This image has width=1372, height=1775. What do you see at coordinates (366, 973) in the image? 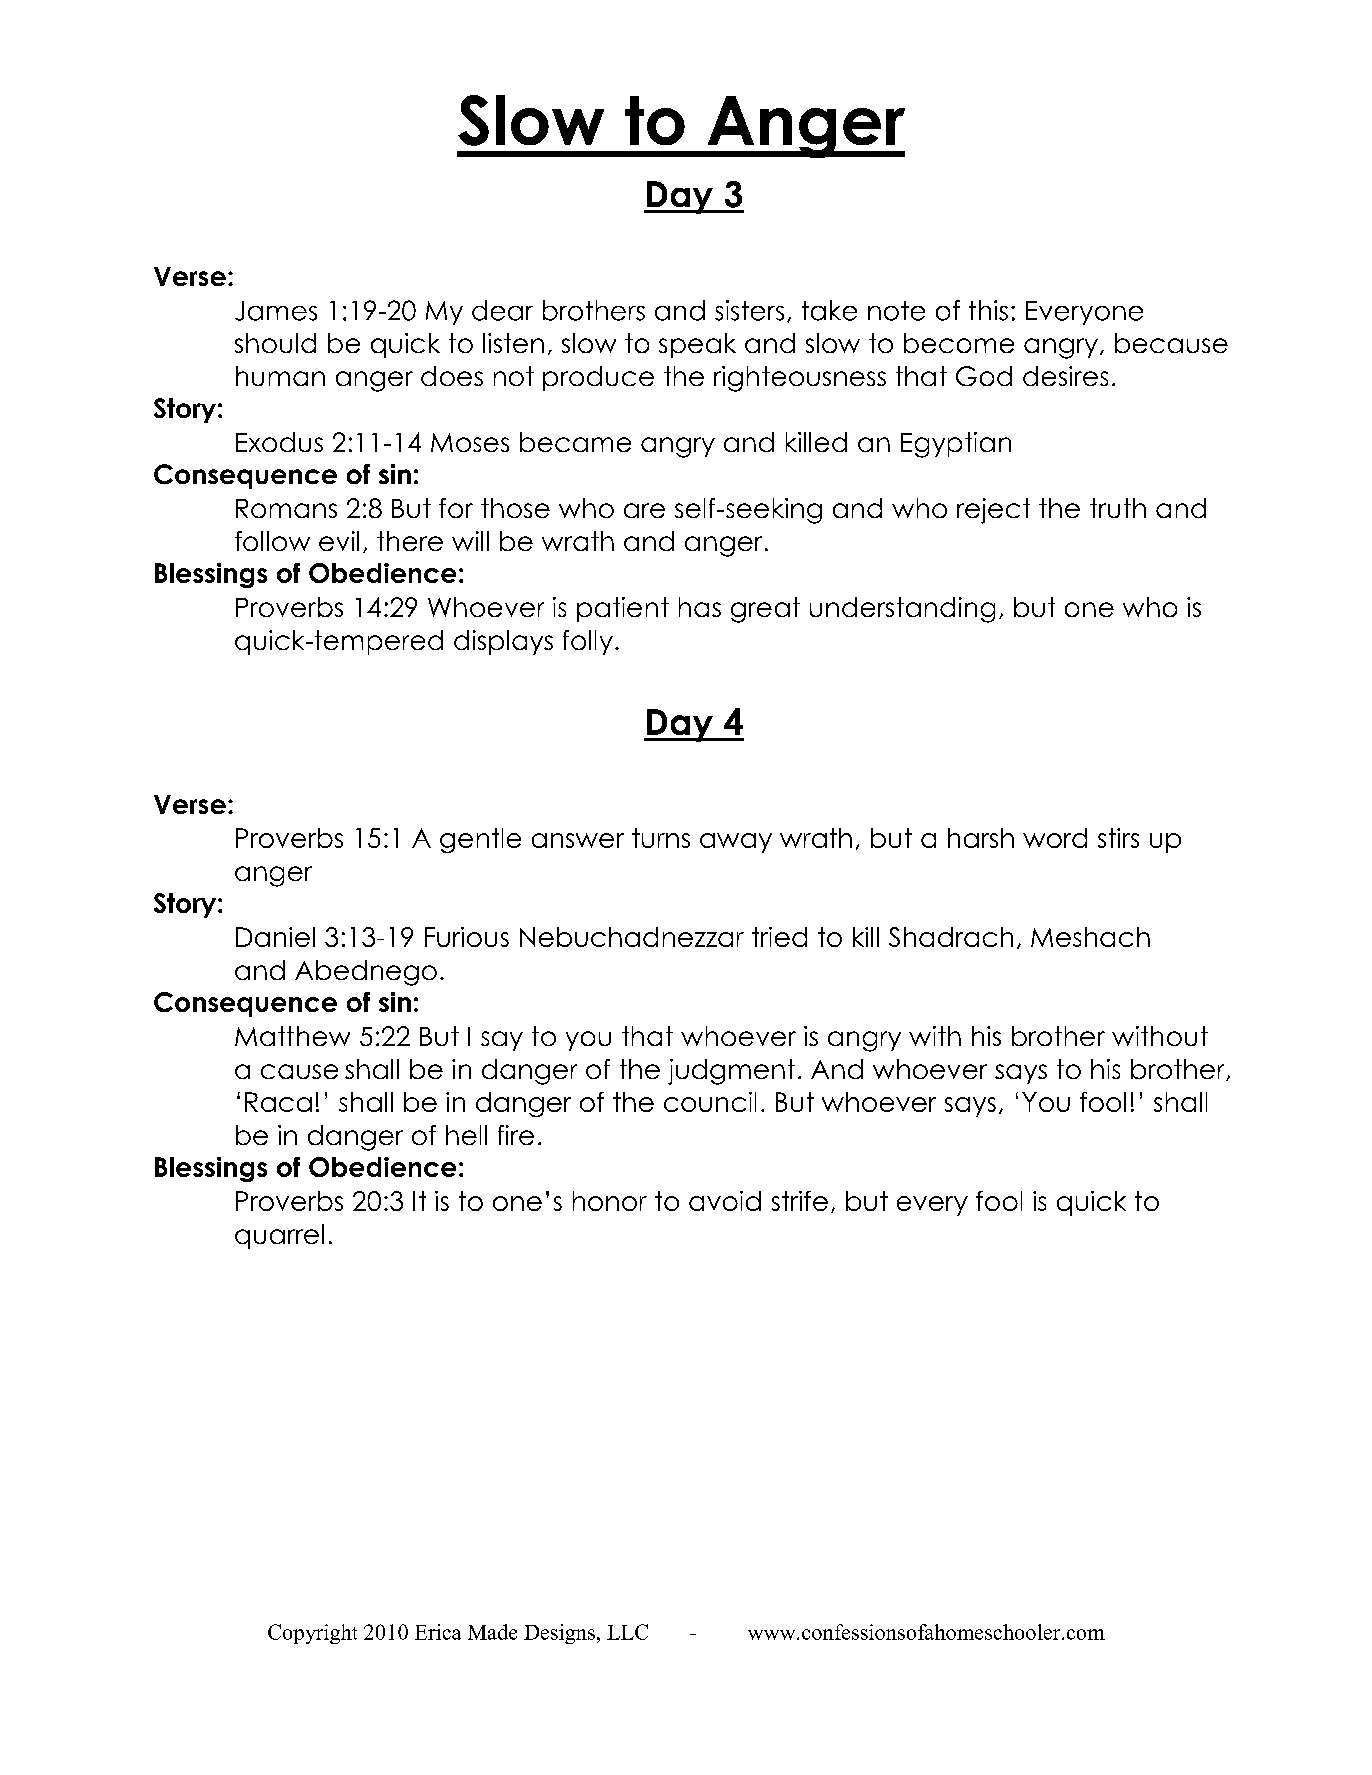
I see `Abednego` at bounding box center [366, 973].
